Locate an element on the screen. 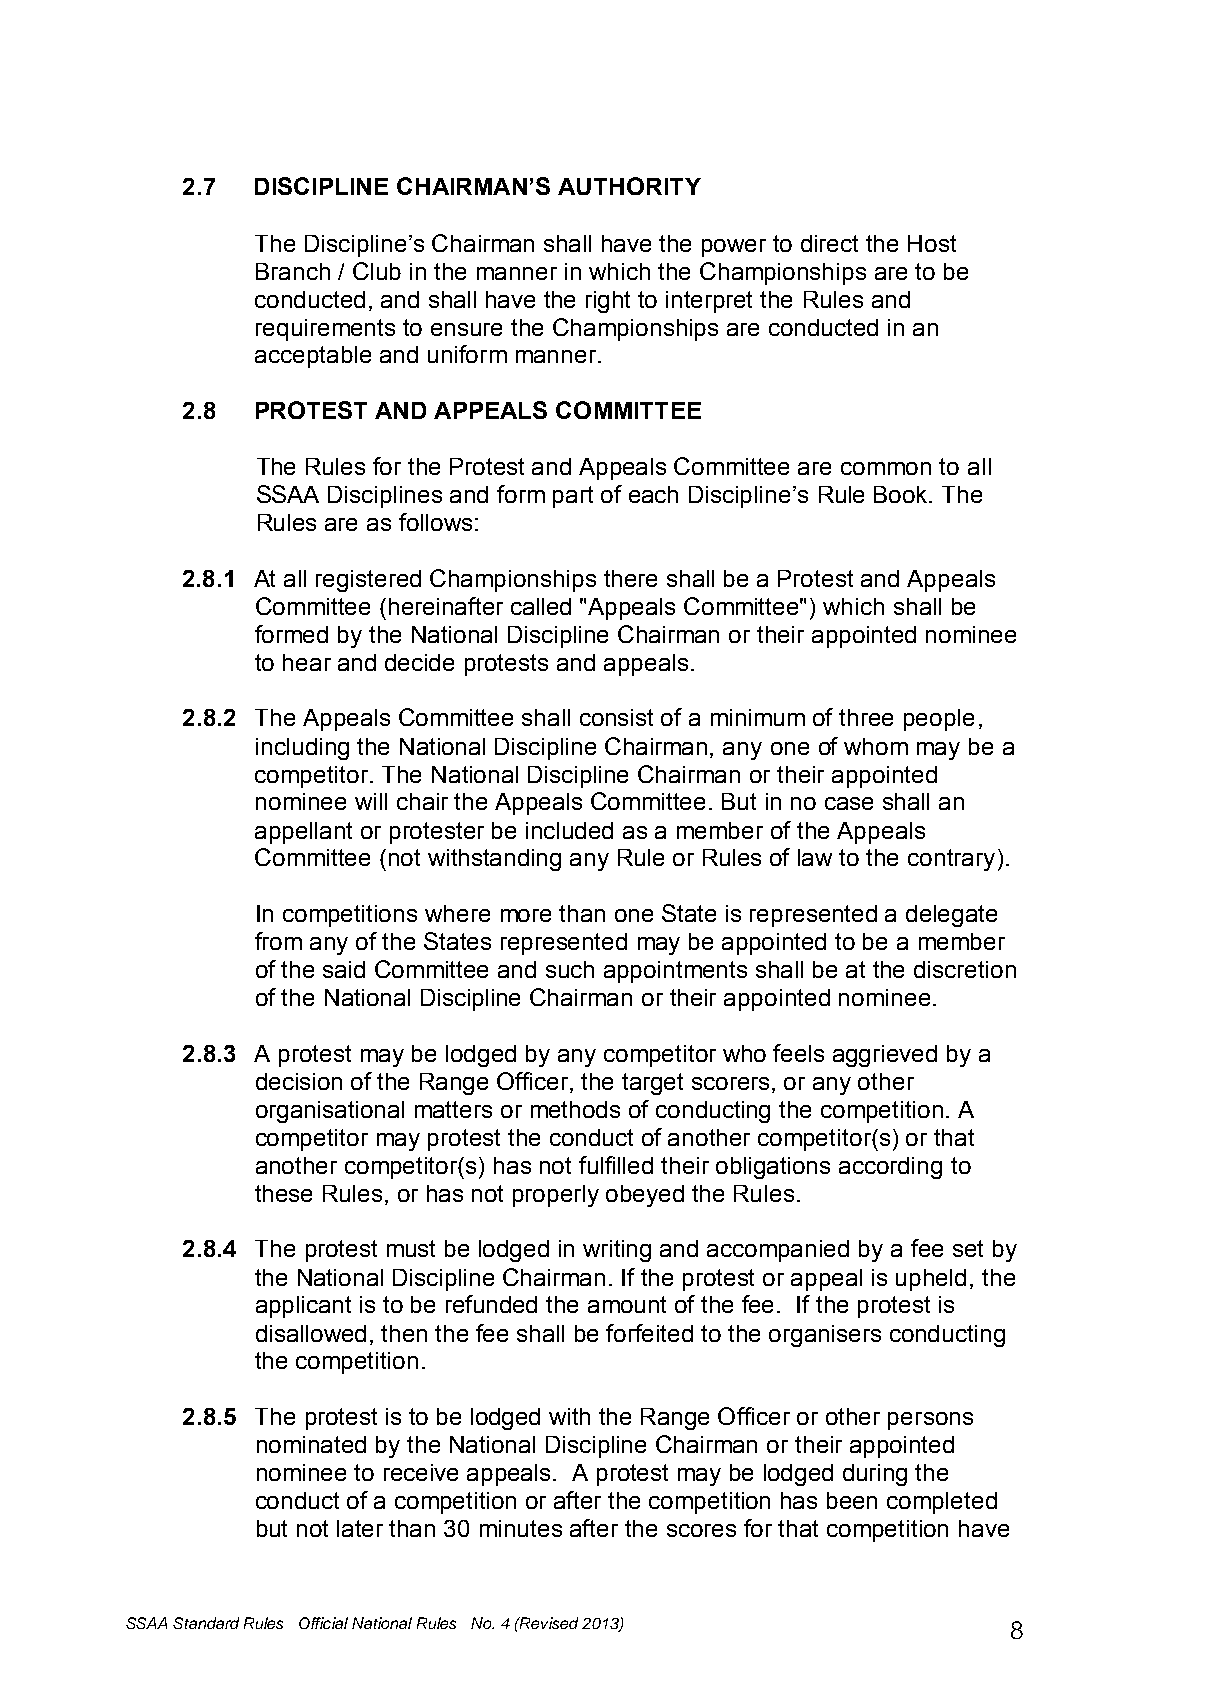  organisational is located at coordinates (330, 1112).
